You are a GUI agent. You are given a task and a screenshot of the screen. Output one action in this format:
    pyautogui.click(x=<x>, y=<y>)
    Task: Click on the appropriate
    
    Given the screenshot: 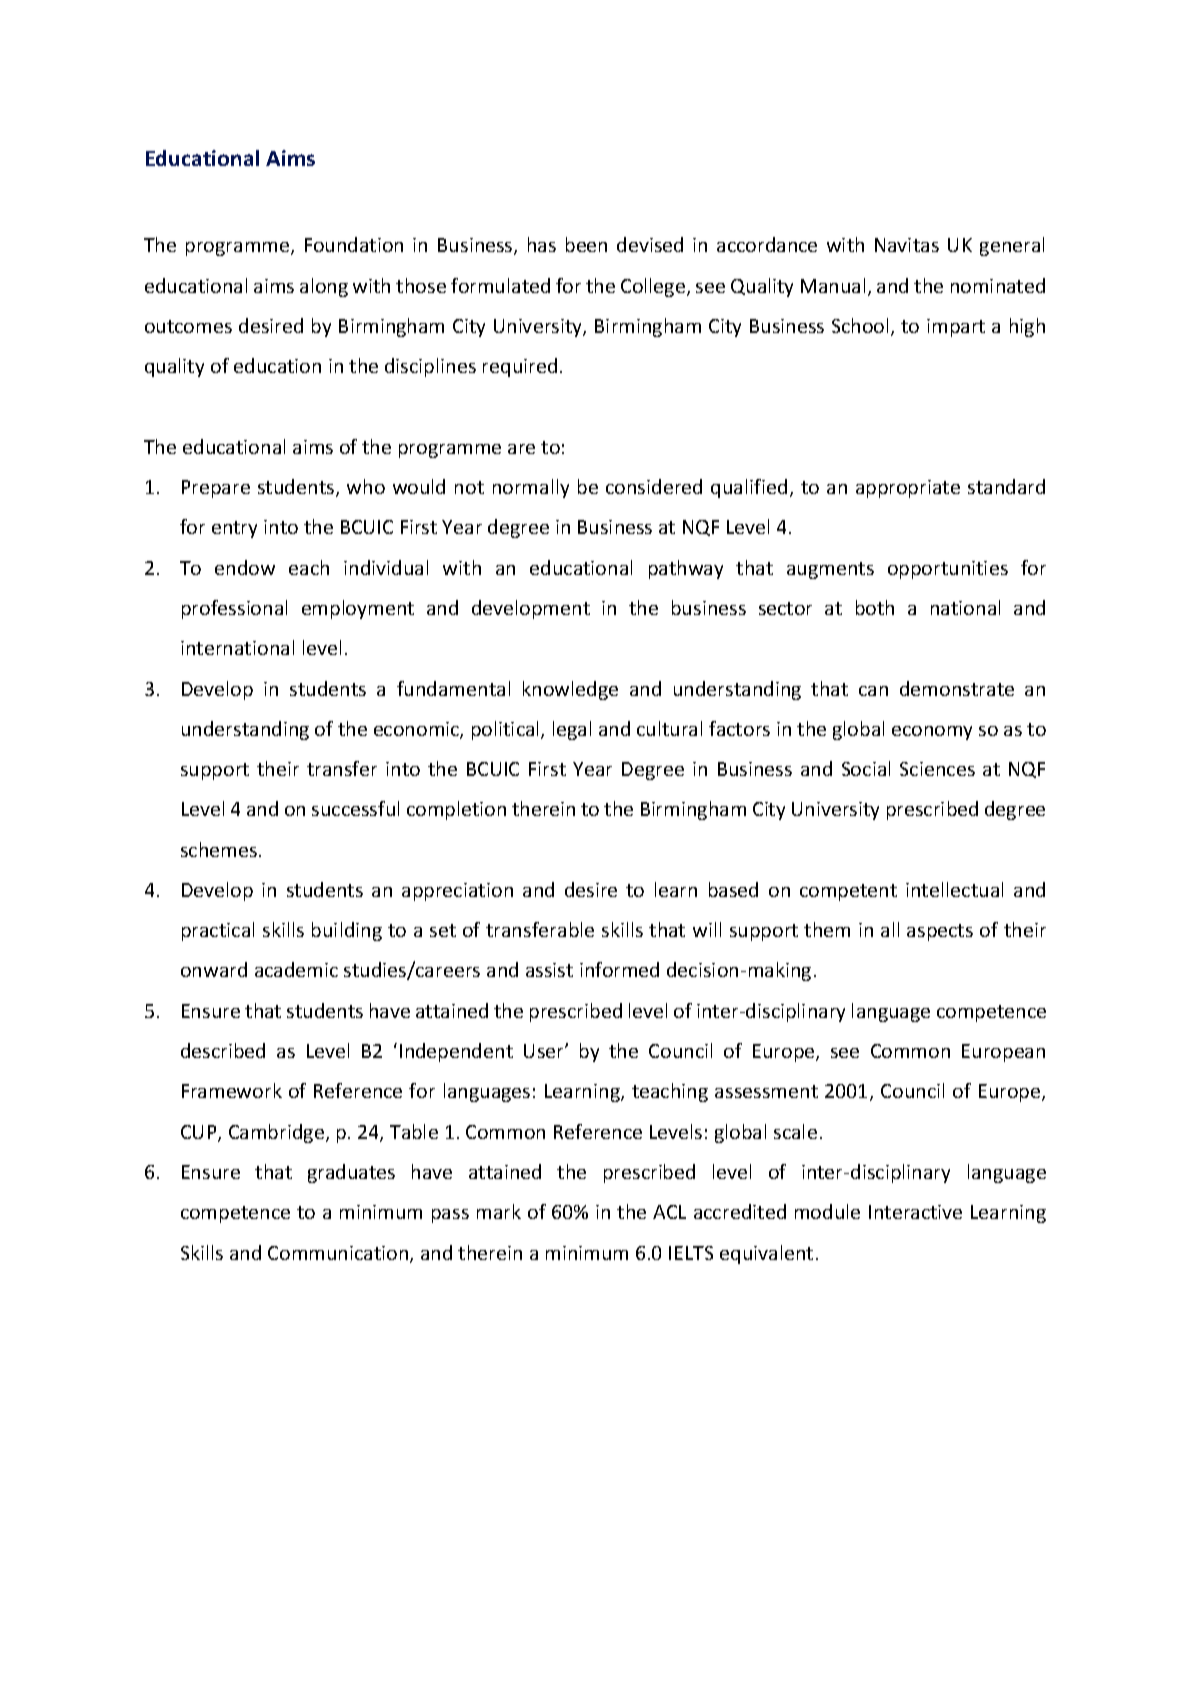 What is the action you would take?
    pyautogui.click(x=908, y=489)
